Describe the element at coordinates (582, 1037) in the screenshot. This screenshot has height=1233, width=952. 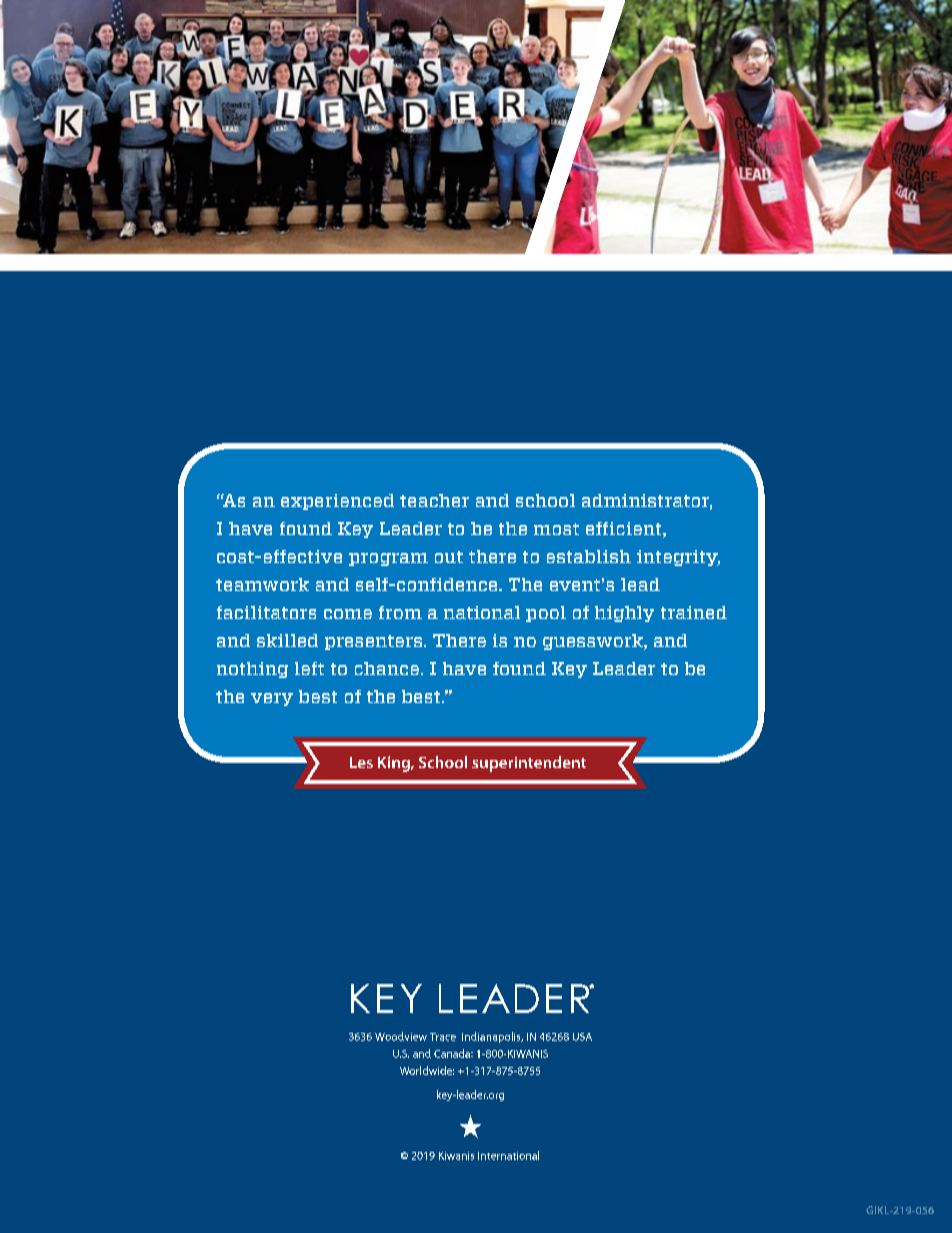
I see `USA` at that location.
